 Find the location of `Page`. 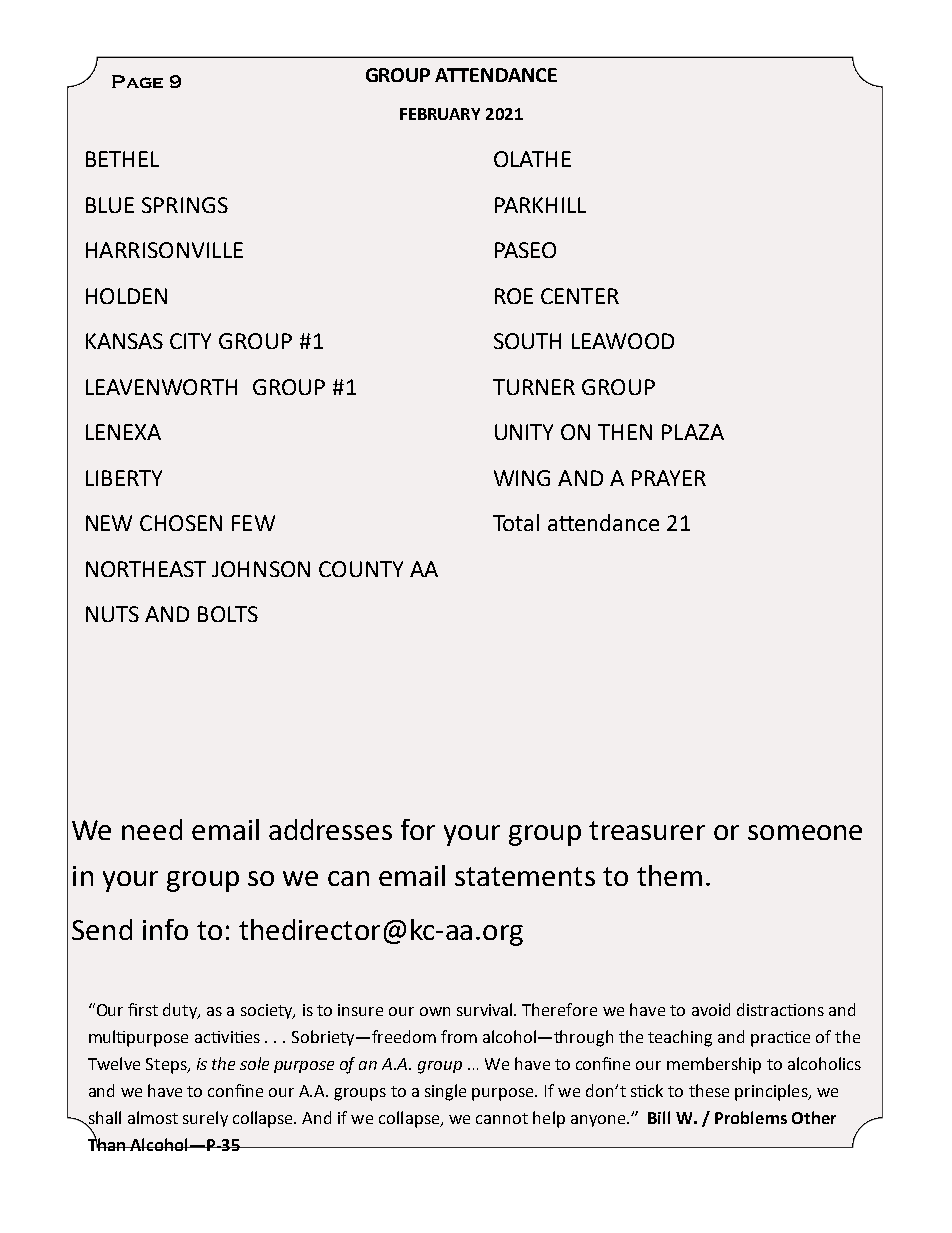

Page is located at coordinates (137, 81).
